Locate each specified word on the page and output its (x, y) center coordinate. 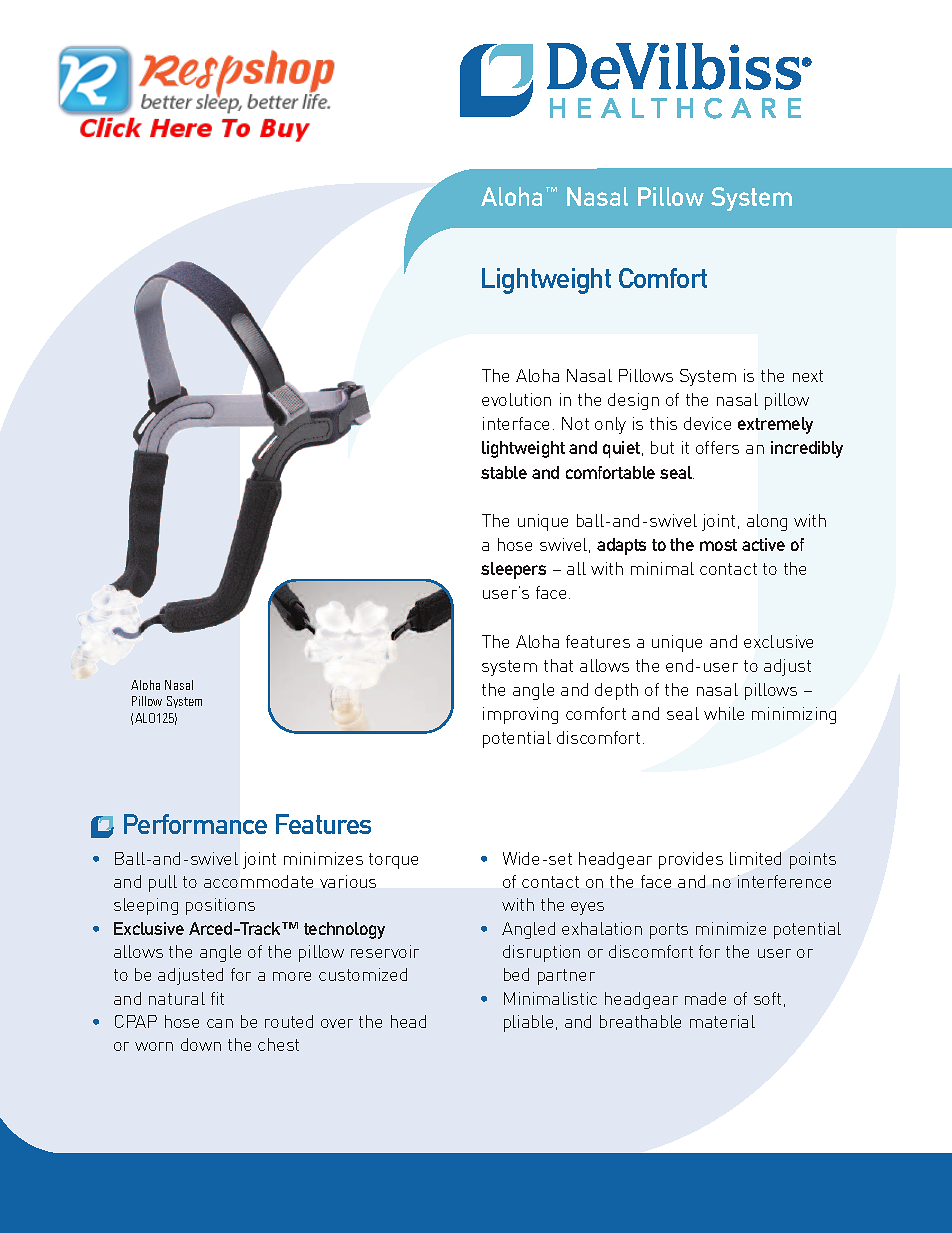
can (220, 1023)
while (724, 713)
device (707, 423)
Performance (195, 824)
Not (575, 423)
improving (520, 715)
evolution (516, 399)
